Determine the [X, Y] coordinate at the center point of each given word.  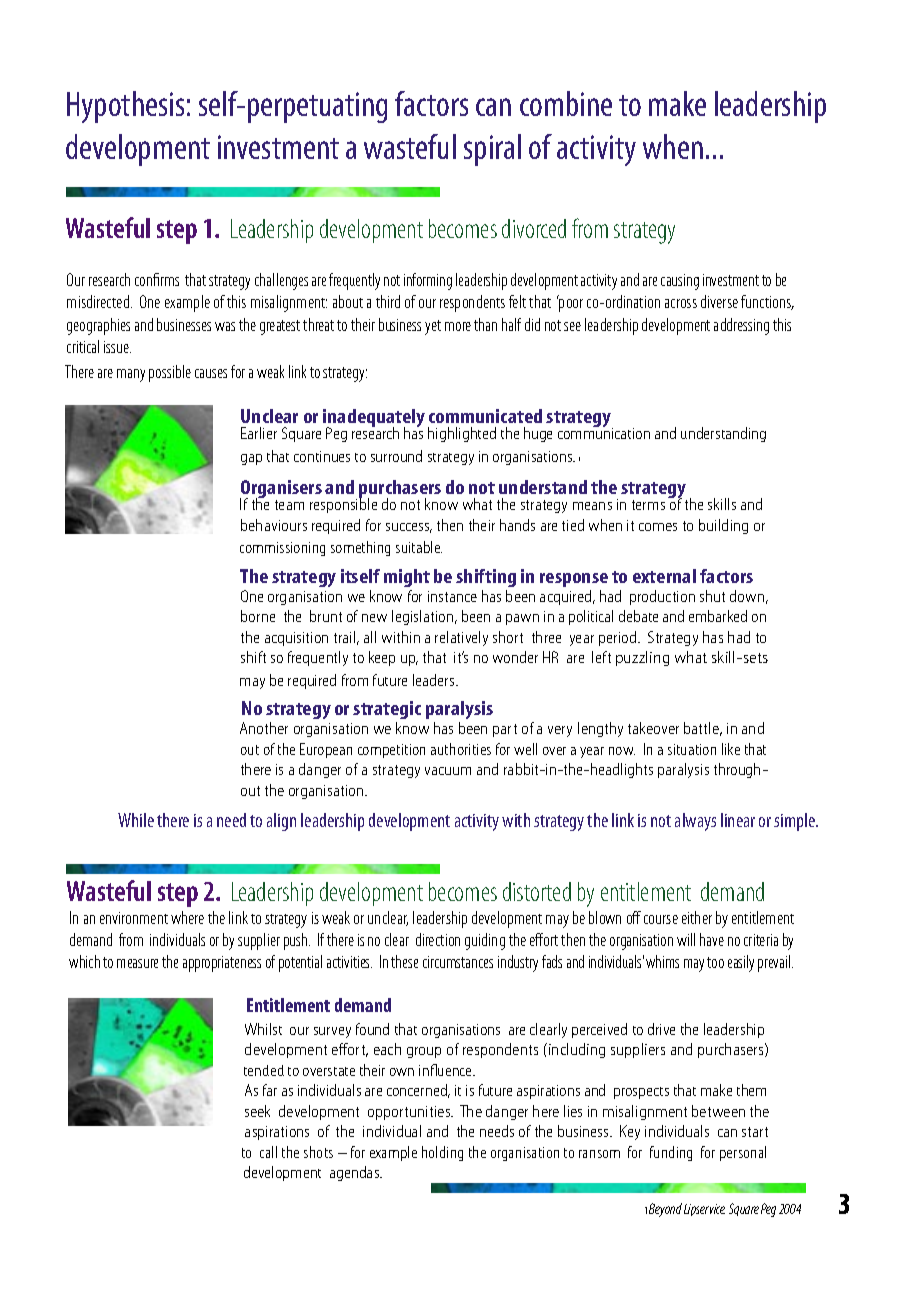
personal [743, 1153]
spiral [492, 150]
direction [438, 939]
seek [257, 1111]
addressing [741, 326]
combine [566, 103]
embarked [718, 616]
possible [170, 373]
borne [258, 616]
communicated [485, 416]
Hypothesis [125, 107]
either [697, 917]
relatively [461, 638]
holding [442, 1153]
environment [134, 918]
